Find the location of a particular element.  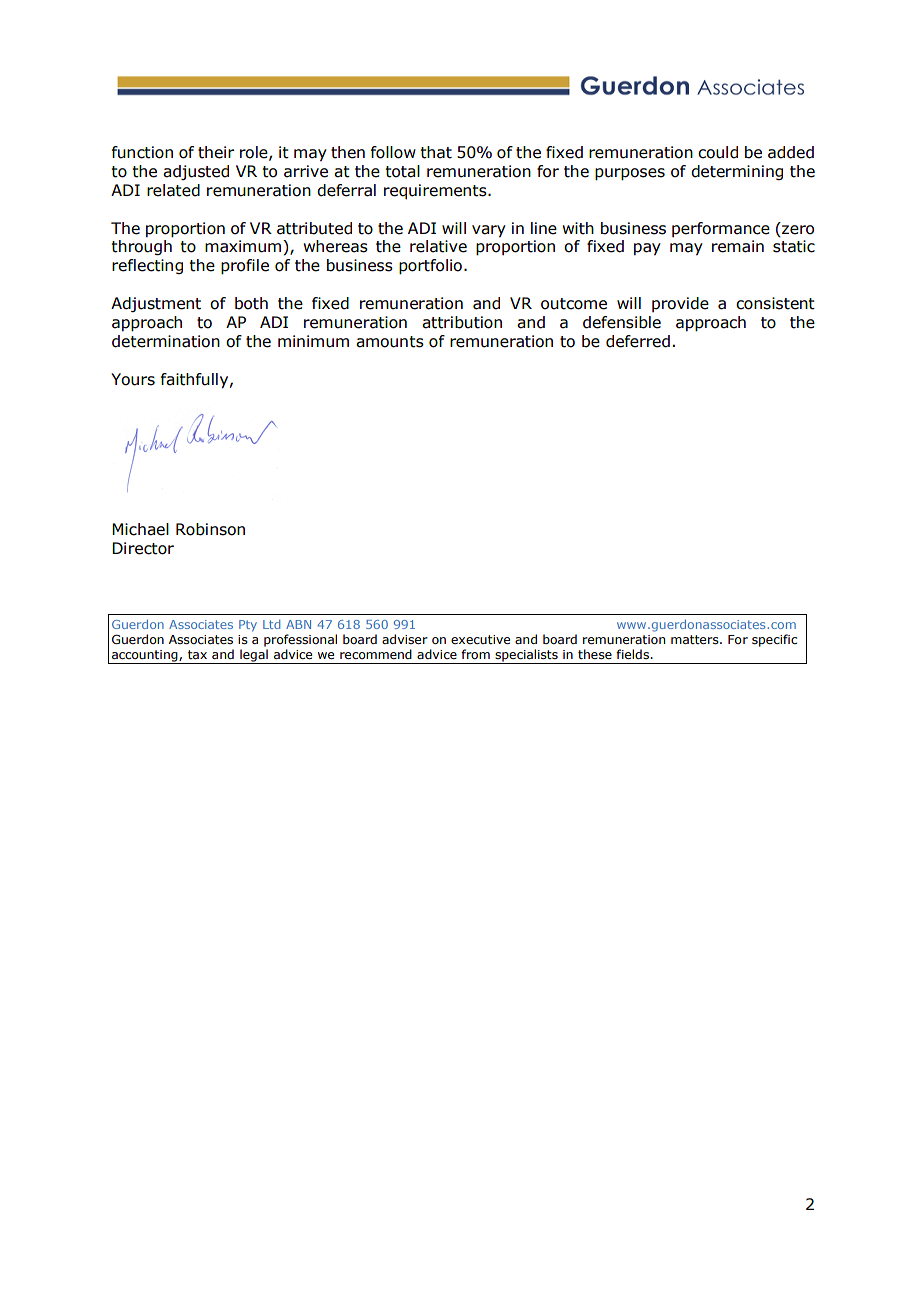

determining is located at coordinates (737, 172).
